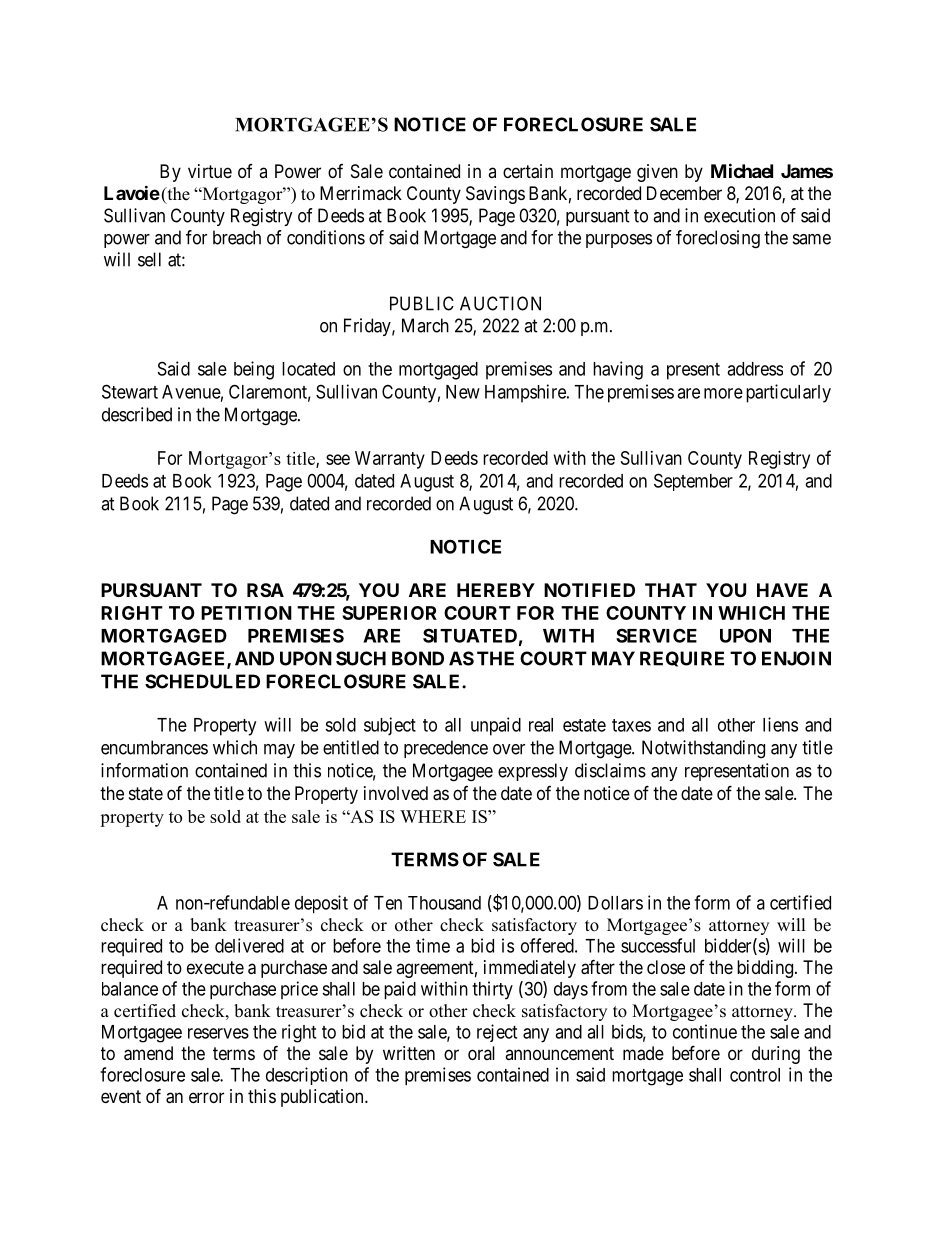 This document has height=1233, width=952. Describe the element at coordinates (463, 392) in the document. I see `New` at that location.
